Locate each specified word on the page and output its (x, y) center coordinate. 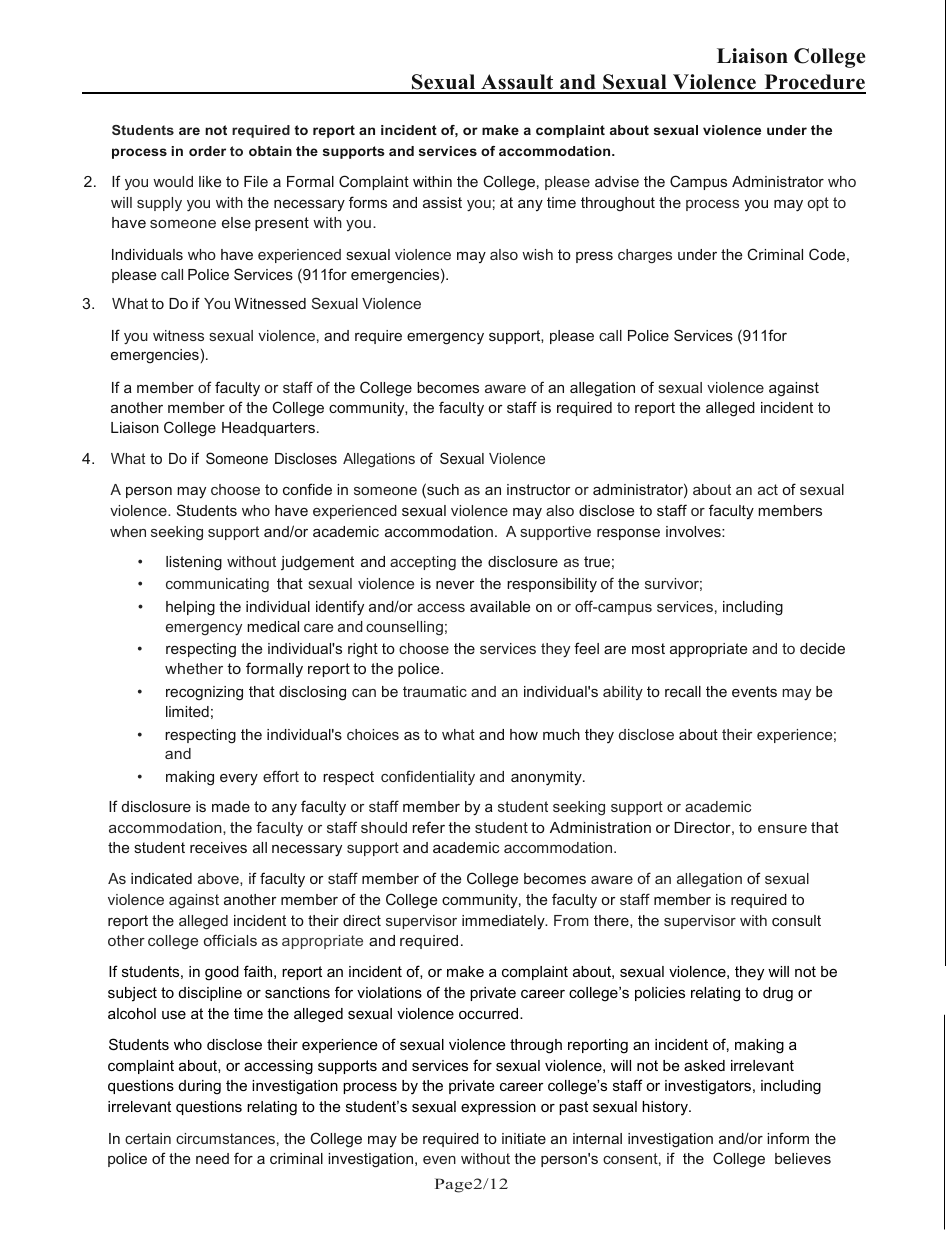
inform (788, 1138)
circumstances (225, 1138)
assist (442, 202)
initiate (524, 1138)
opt (818, 204)
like (210, 181)
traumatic (435, 691)
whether (194, 668)
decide (822, 648)
